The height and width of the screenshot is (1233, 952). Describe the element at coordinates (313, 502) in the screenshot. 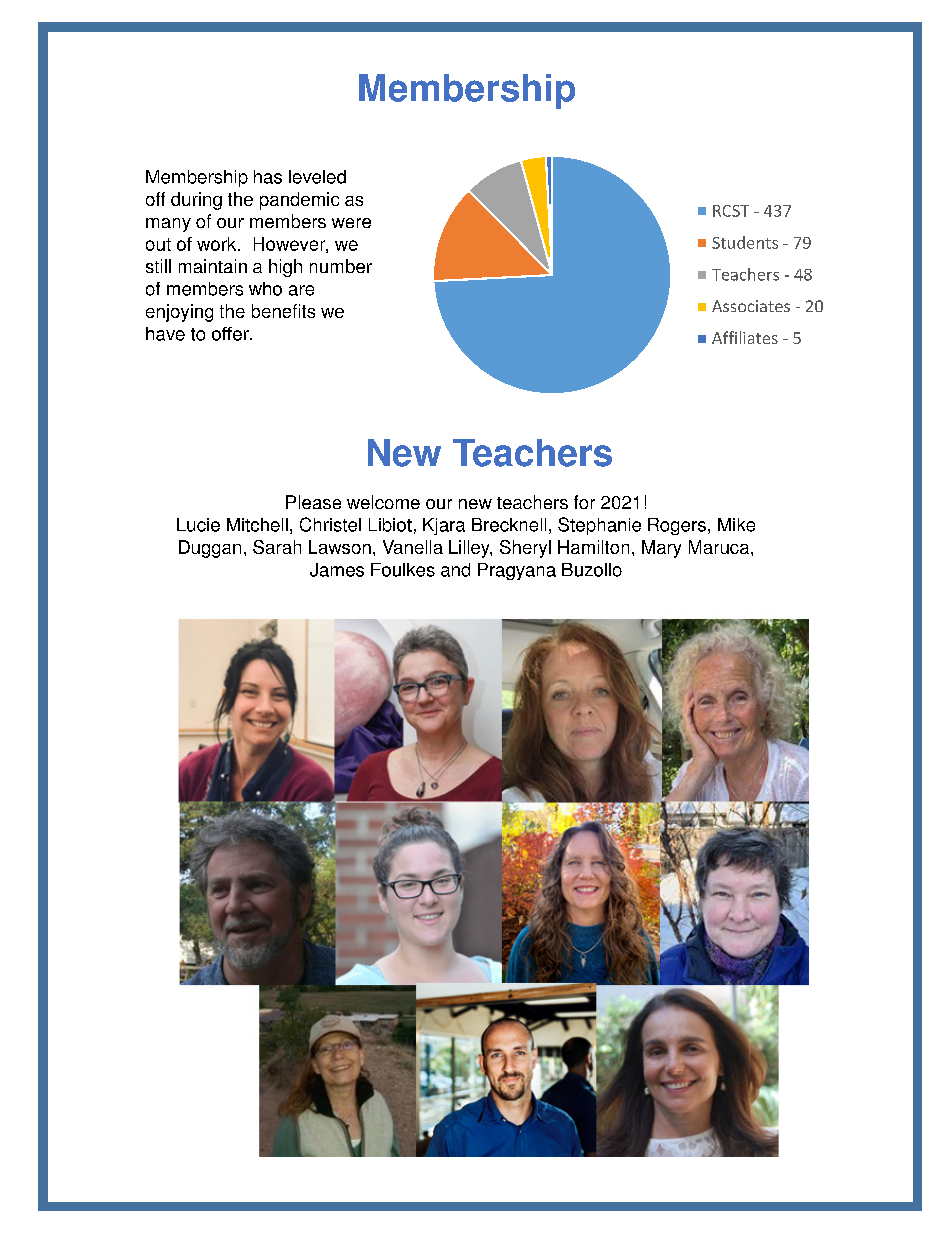

I see `Please` at that location.
